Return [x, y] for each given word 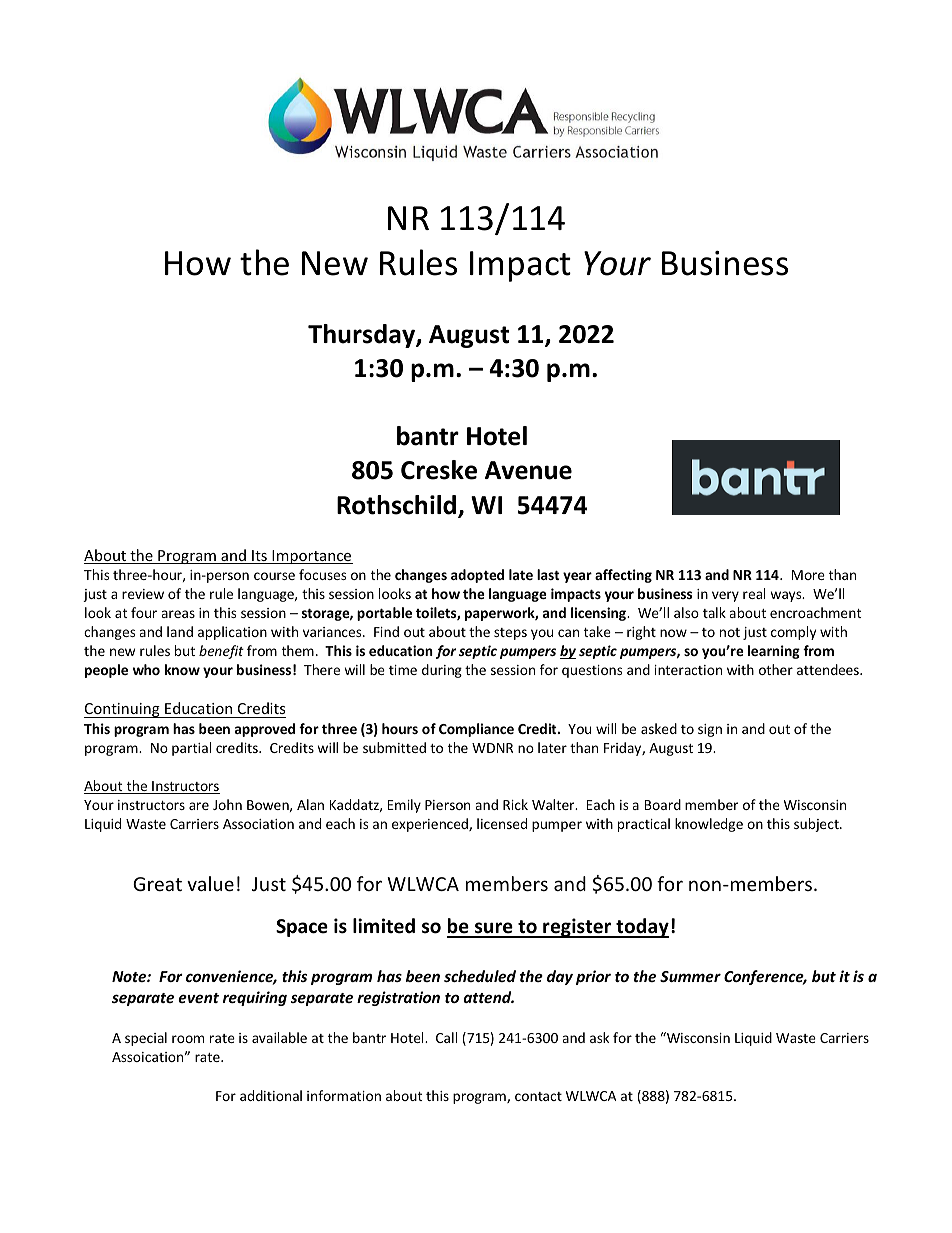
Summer [690, 976]
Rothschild [396, 505]
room [188, 1039]
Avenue [528, 470]
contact [538, 1096]
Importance [311, 557]
